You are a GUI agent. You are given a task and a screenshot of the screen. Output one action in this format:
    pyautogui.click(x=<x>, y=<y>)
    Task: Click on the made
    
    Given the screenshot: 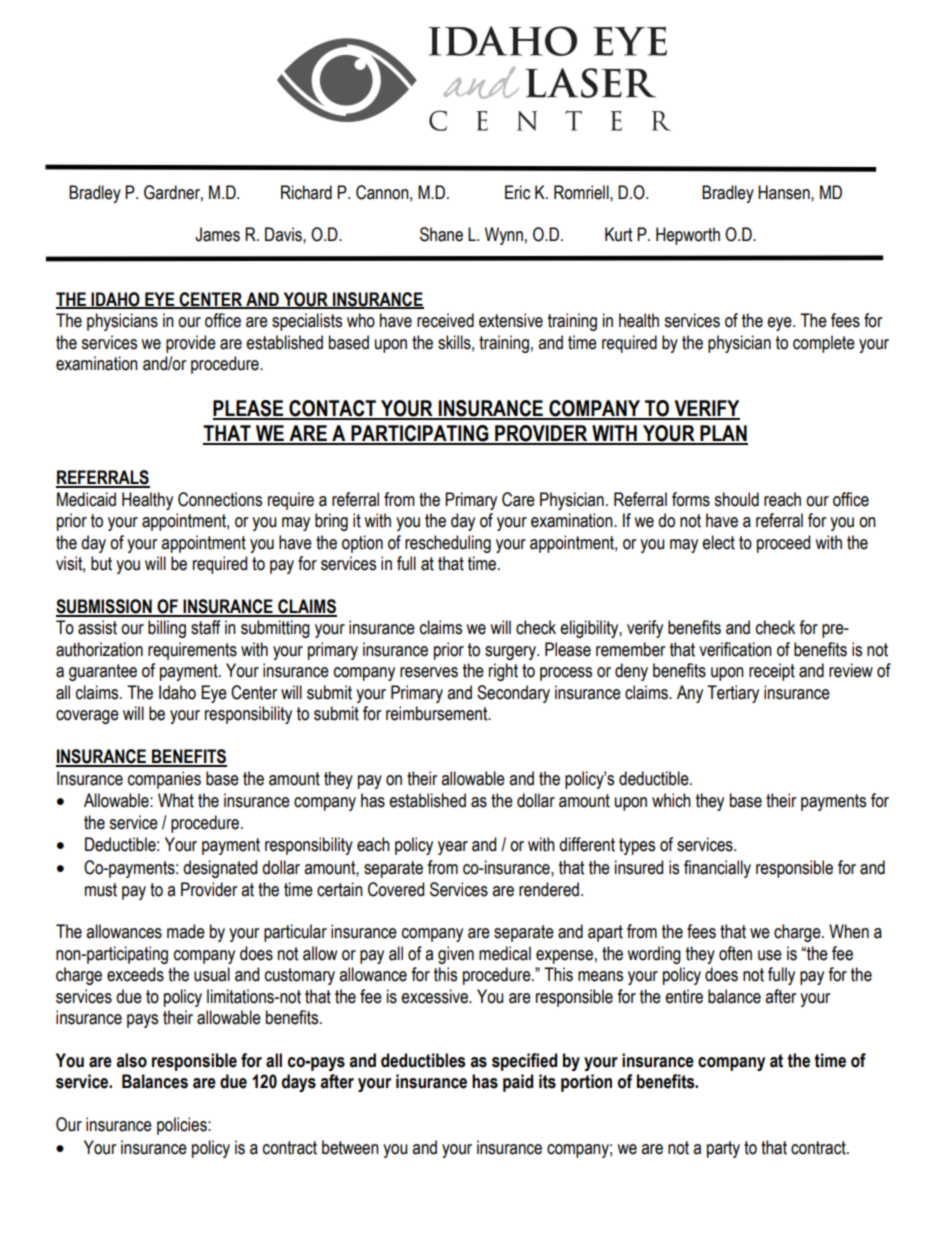 What is the action you would take?
    pyautogui.click(x=186, y=931)
